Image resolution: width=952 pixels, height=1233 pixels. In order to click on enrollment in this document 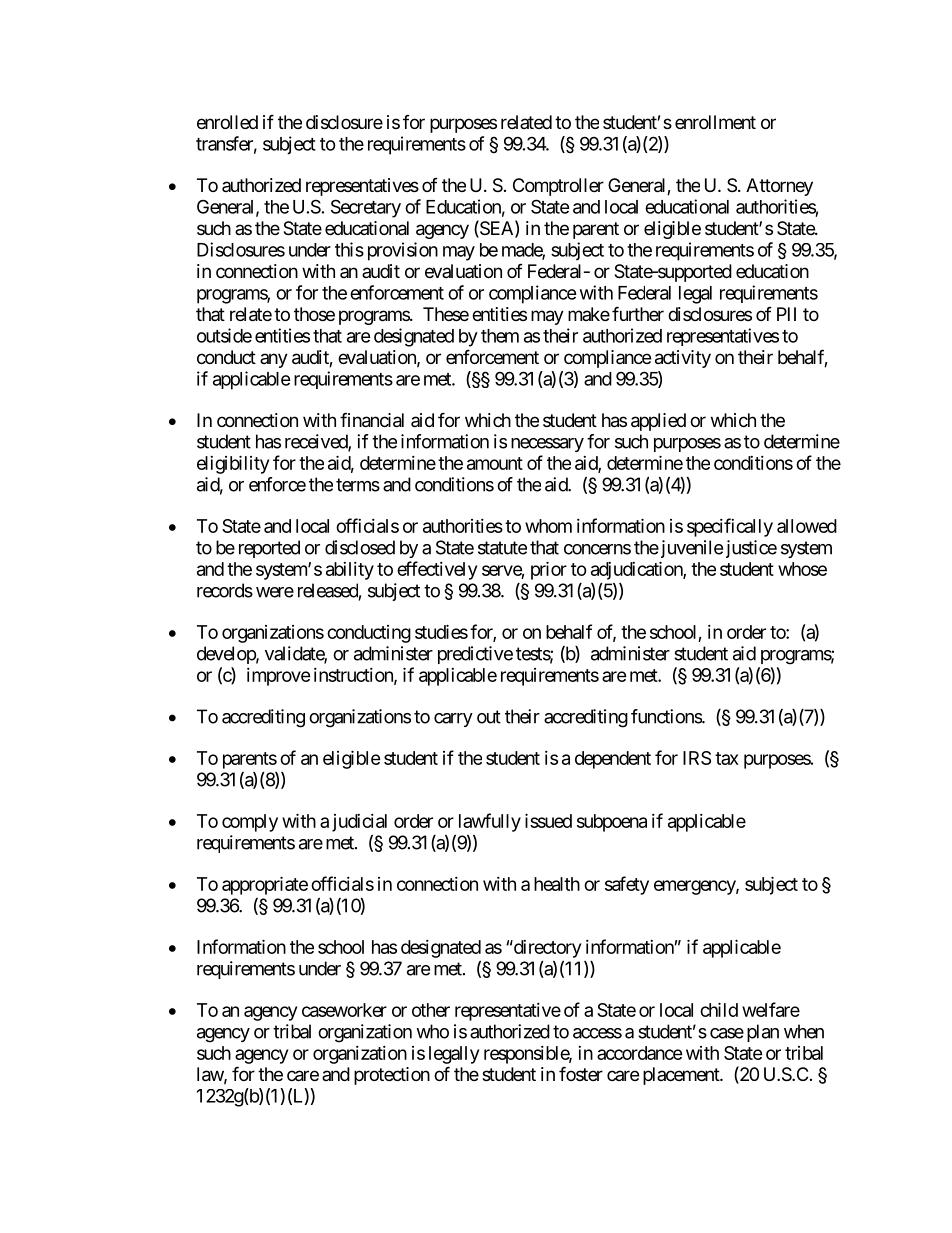, I will do `click(715, 122)`.
